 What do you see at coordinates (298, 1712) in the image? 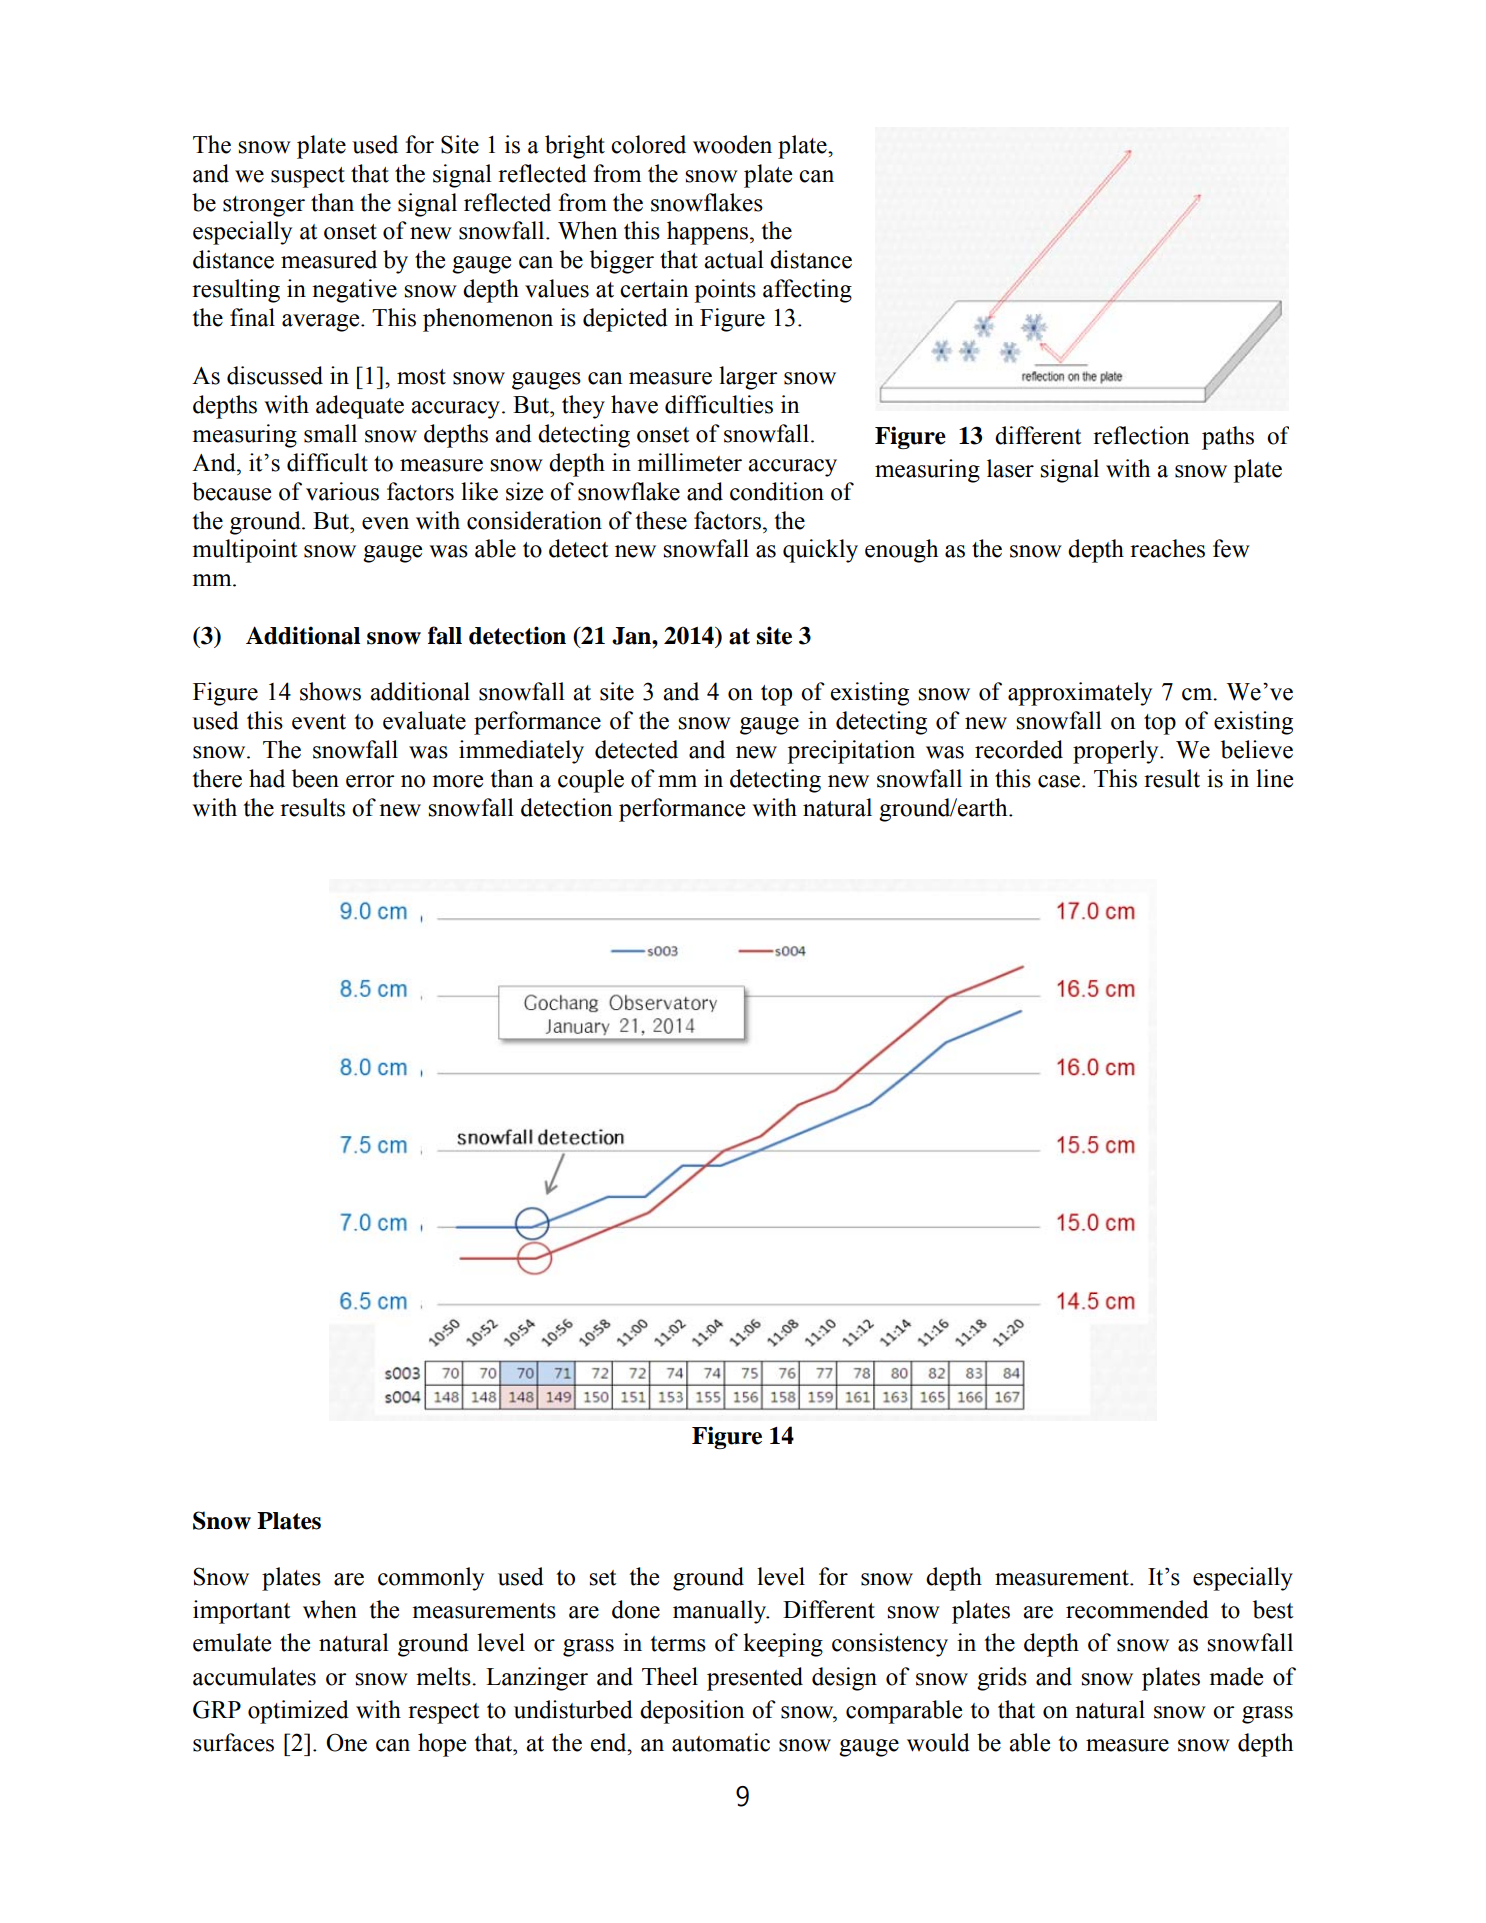
I see `optimized` at bounding box center [298, 1712].
